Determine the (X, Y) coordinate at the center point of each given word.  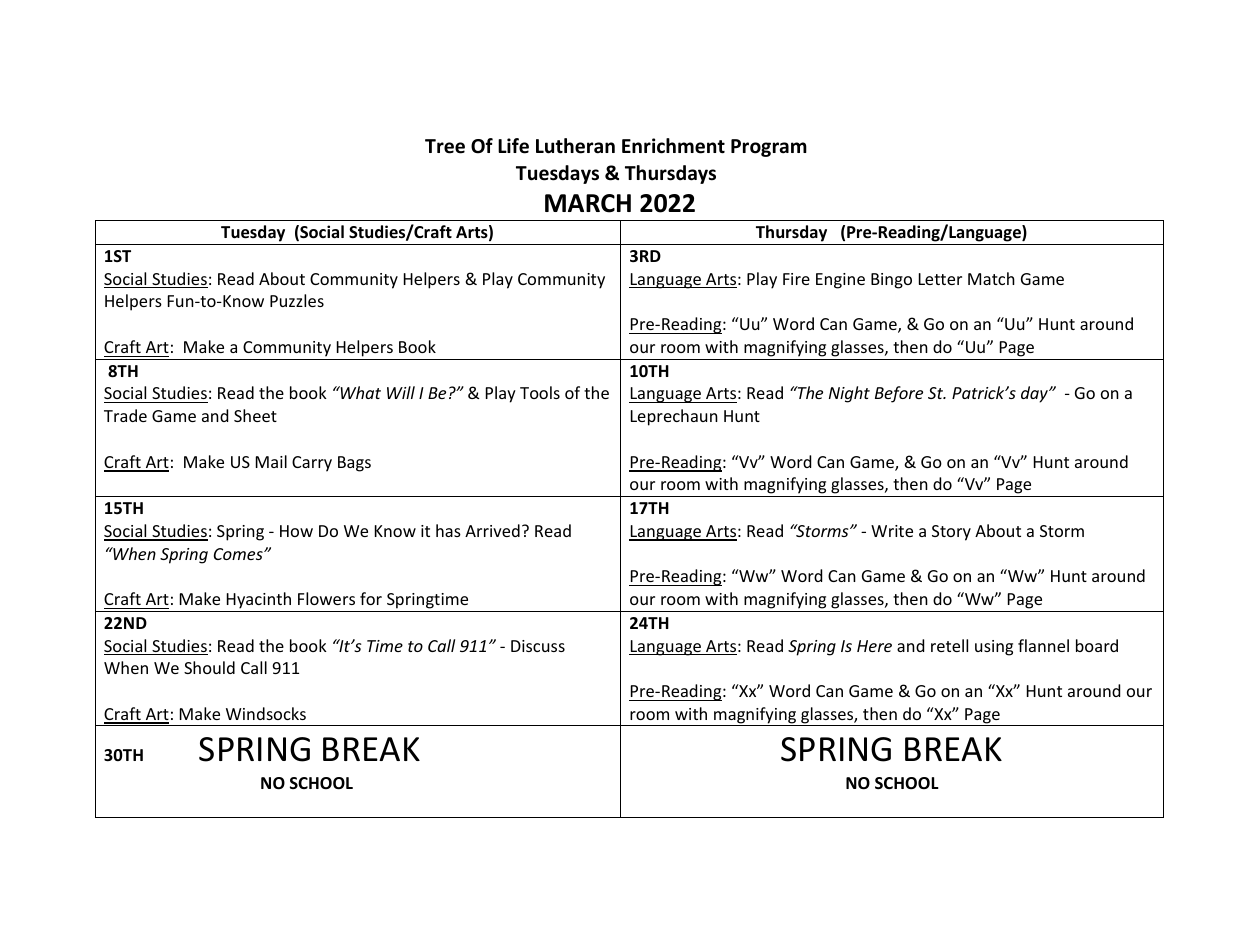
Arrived (492, 530)
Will (401, 392)
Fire (796, 279)
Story (951, 533)
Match (991, 278)
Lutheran (575, 146)
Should (209, 667)
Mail (271, 461)
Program (769, 148)
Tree (445, 146)
